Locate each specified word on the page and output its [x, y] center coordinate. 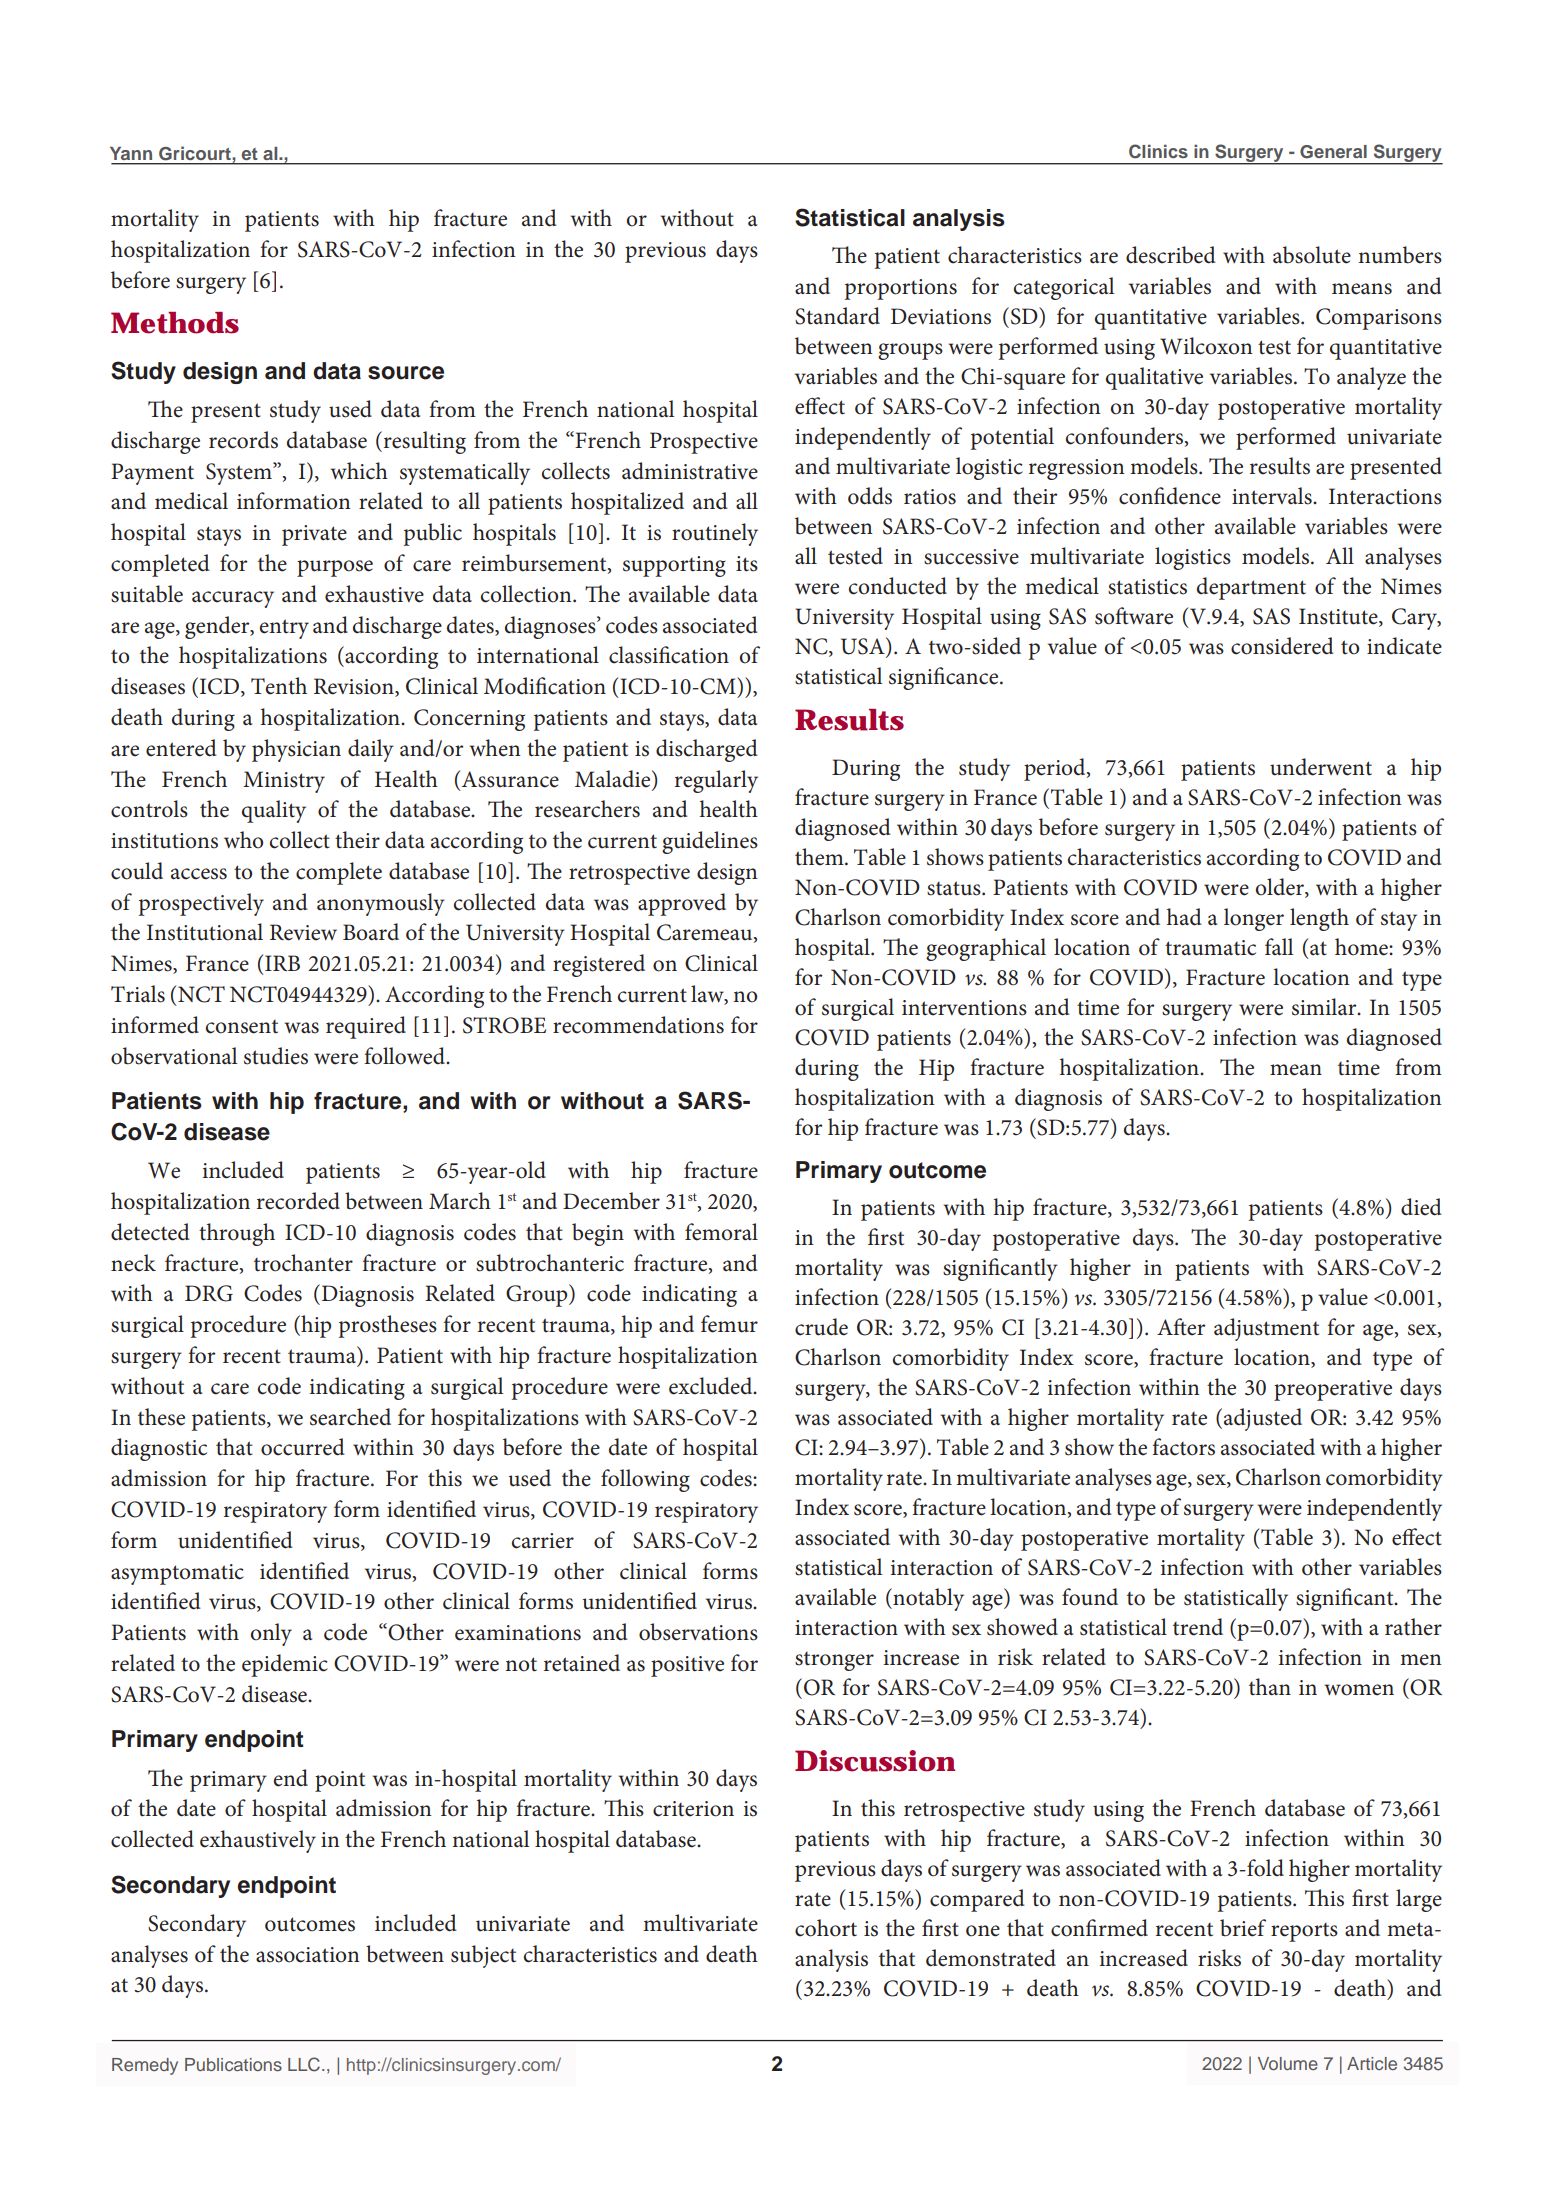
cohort [826, 1928]
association [308, 1955]
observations [698, 1632]
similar [1325, 1007]
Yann [131, 153]
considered [1282, 646]
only [271, 1634]
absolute [1312, 255]
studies [276, 1056]
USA [864, 646]
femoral [721, 1232]
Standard [837, 316]
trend [1198, 1627]
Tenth [279, 686]
